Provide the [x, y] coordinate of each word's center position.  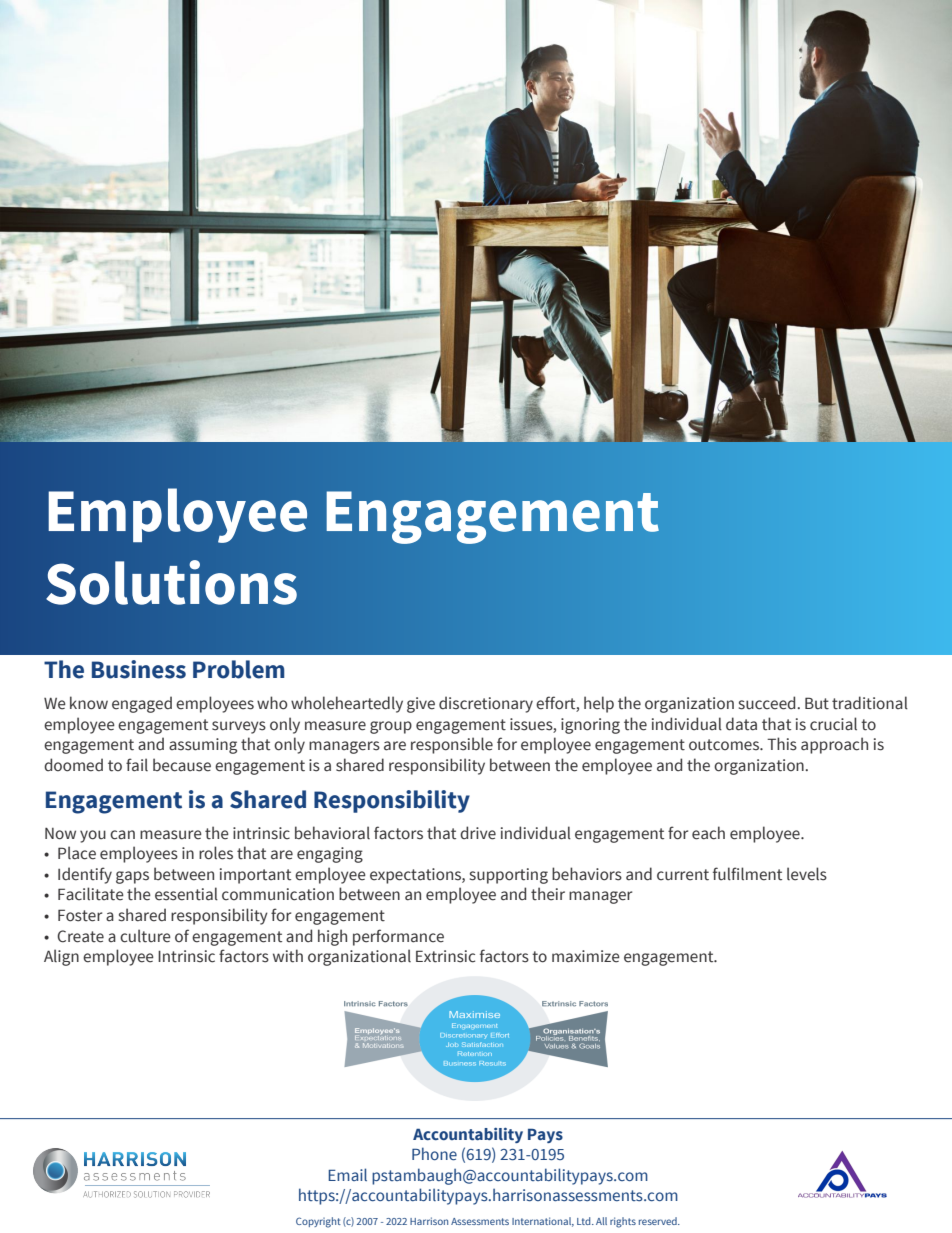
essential [186, 894]
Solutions [171, 582]
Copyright [318, 1222]
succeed [768, 703]
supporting [509, 876]
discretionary [486, 704]
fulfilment [747, 874]
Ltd [585, 1221]
